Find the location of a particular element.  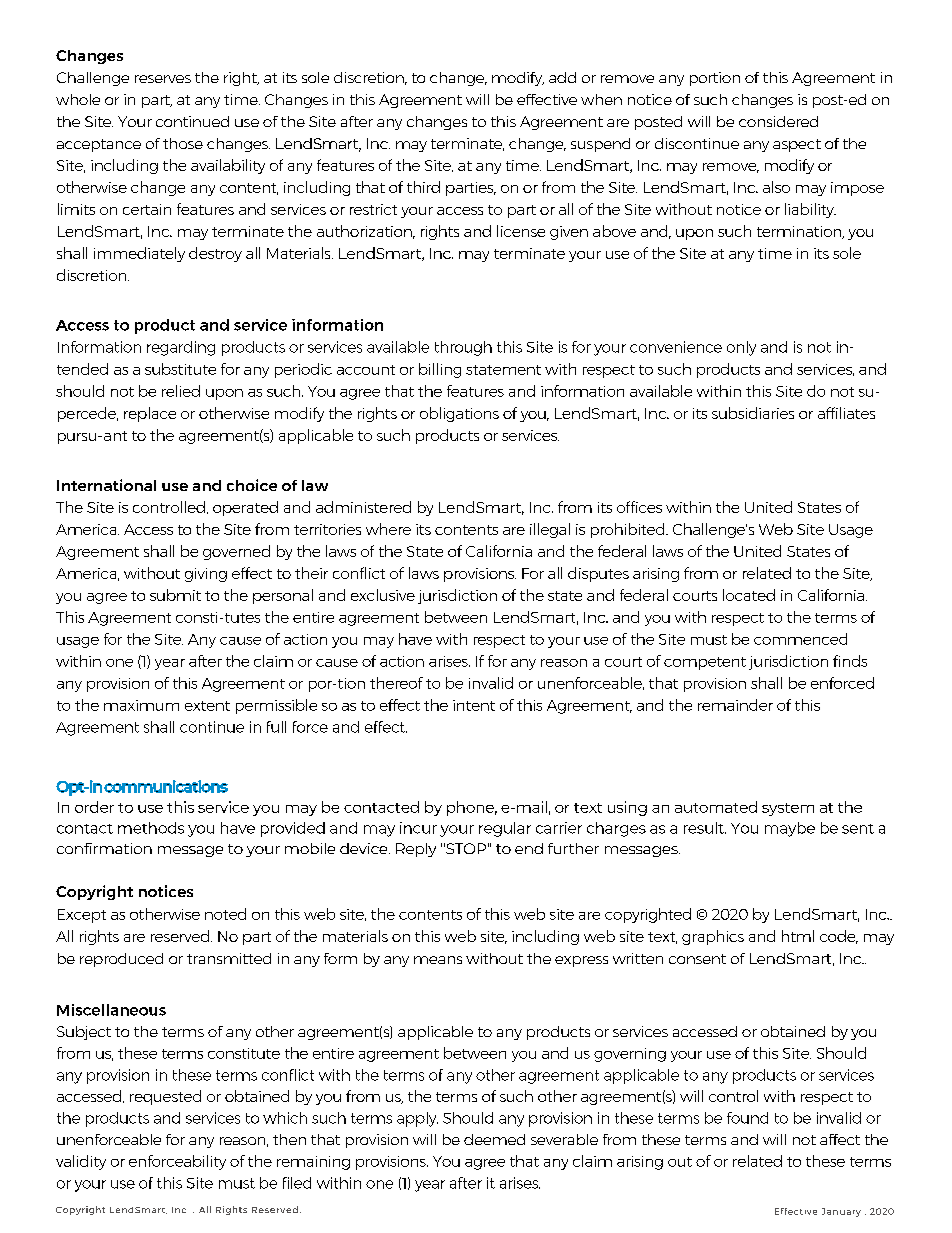

intent is located at coordinates (474, 705).
